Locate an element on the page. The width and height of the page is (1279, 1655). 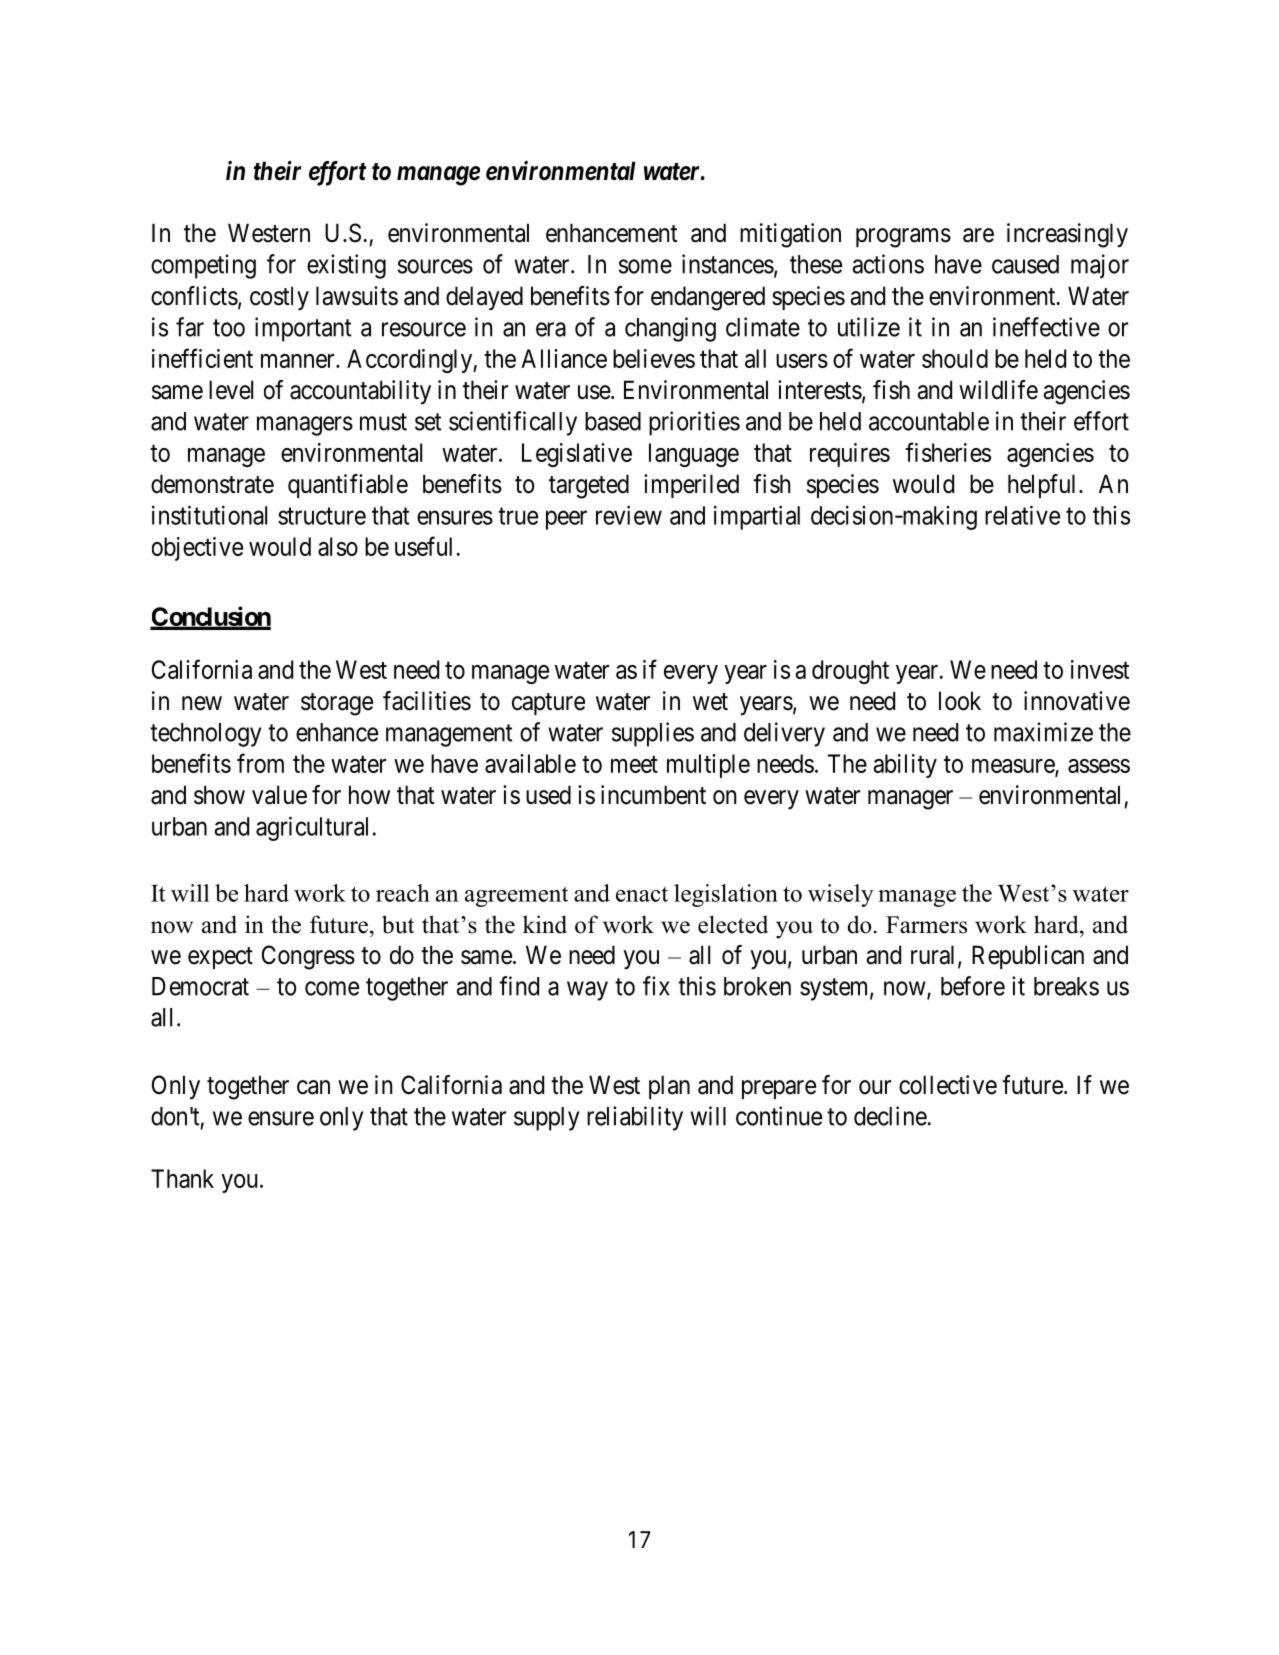
existing is located at coordinates (346, 266).
